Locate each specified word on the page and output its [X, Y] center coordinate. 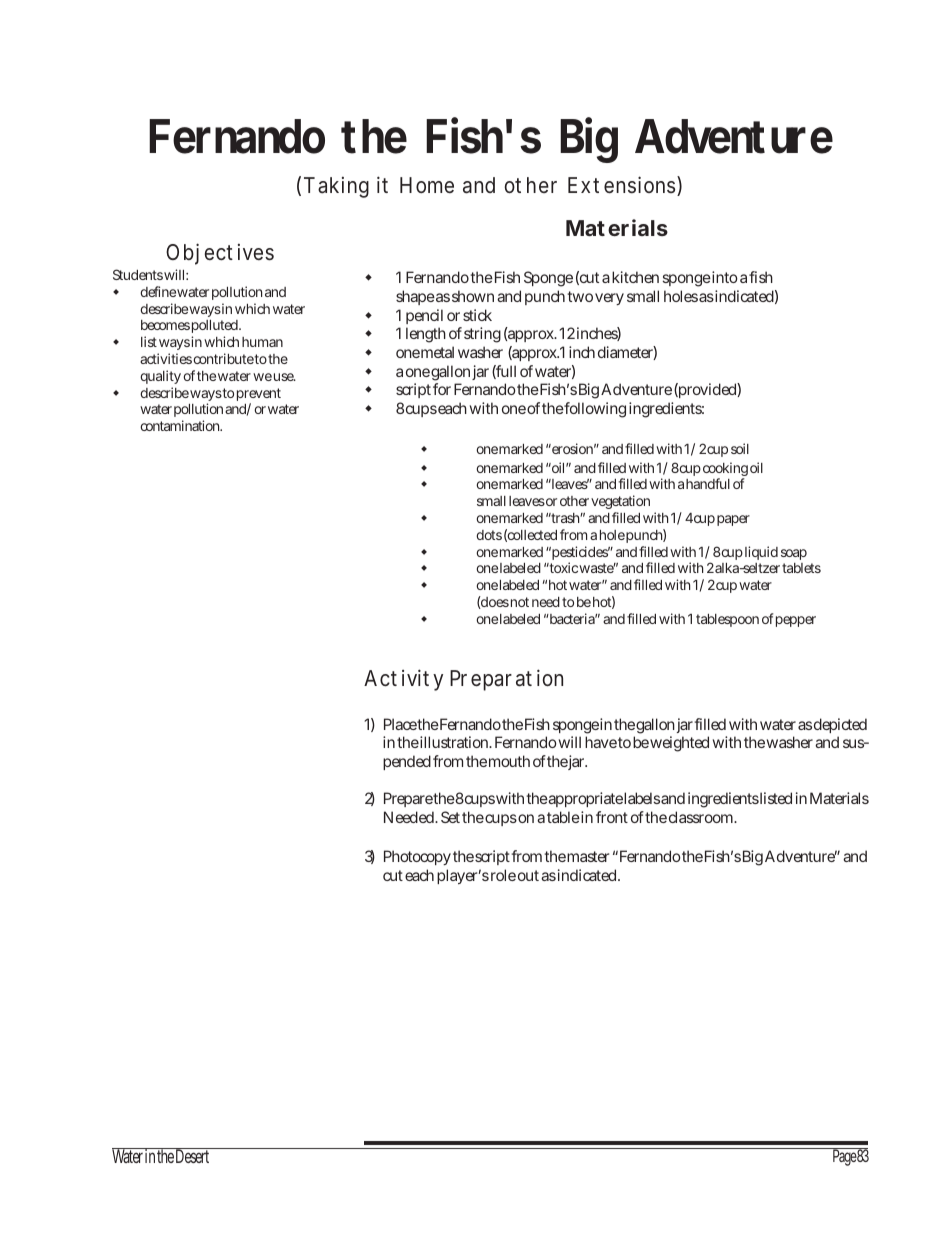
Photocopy [417, 857]
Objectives [220, 254]
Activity [403, 680]
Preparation [506, 680]
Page [843, 1157]
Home [427, 185]
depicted [840, 727]
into [725, 277]
